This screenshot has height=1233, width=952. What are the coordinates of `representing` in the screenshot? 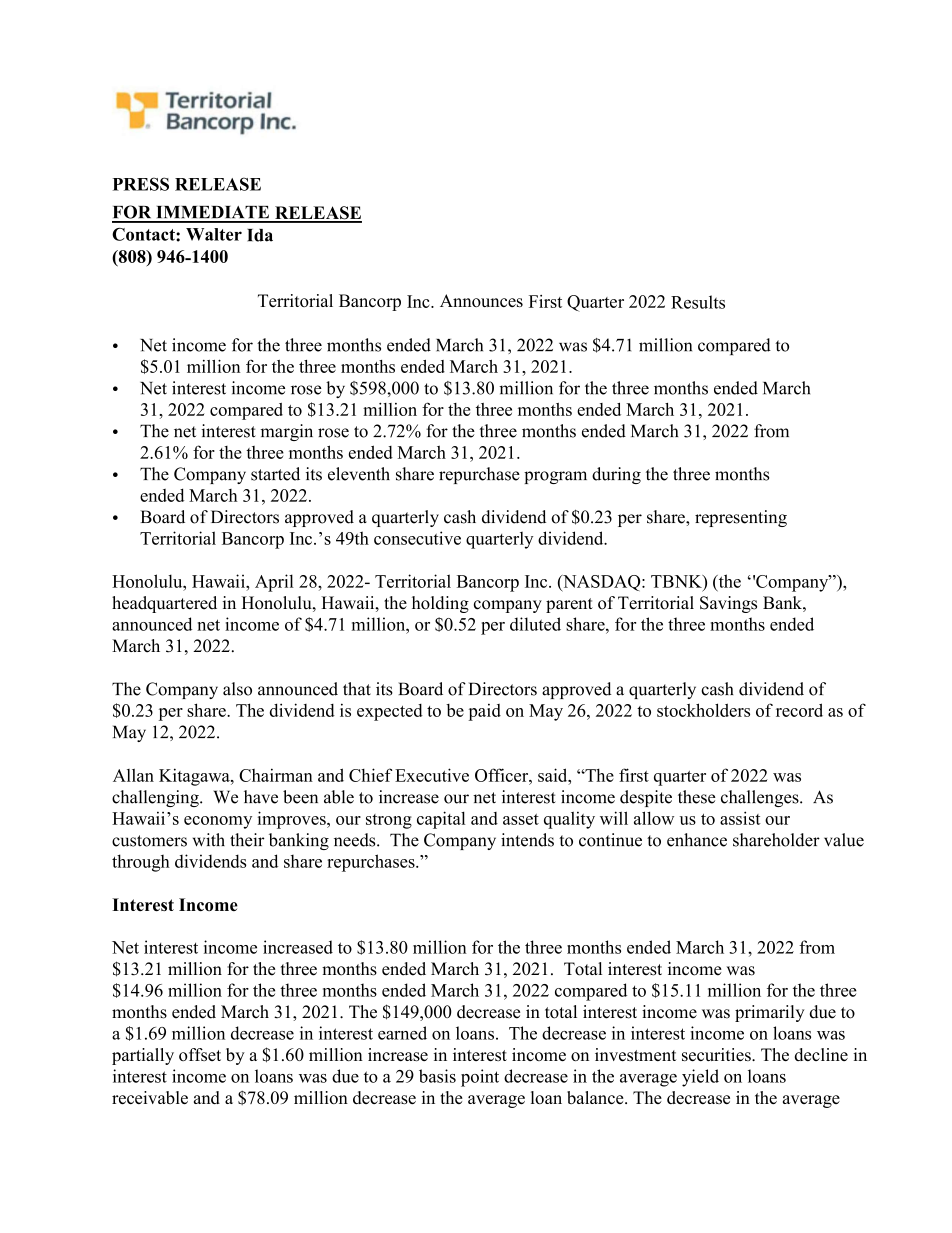 It's located at (741, 518).
